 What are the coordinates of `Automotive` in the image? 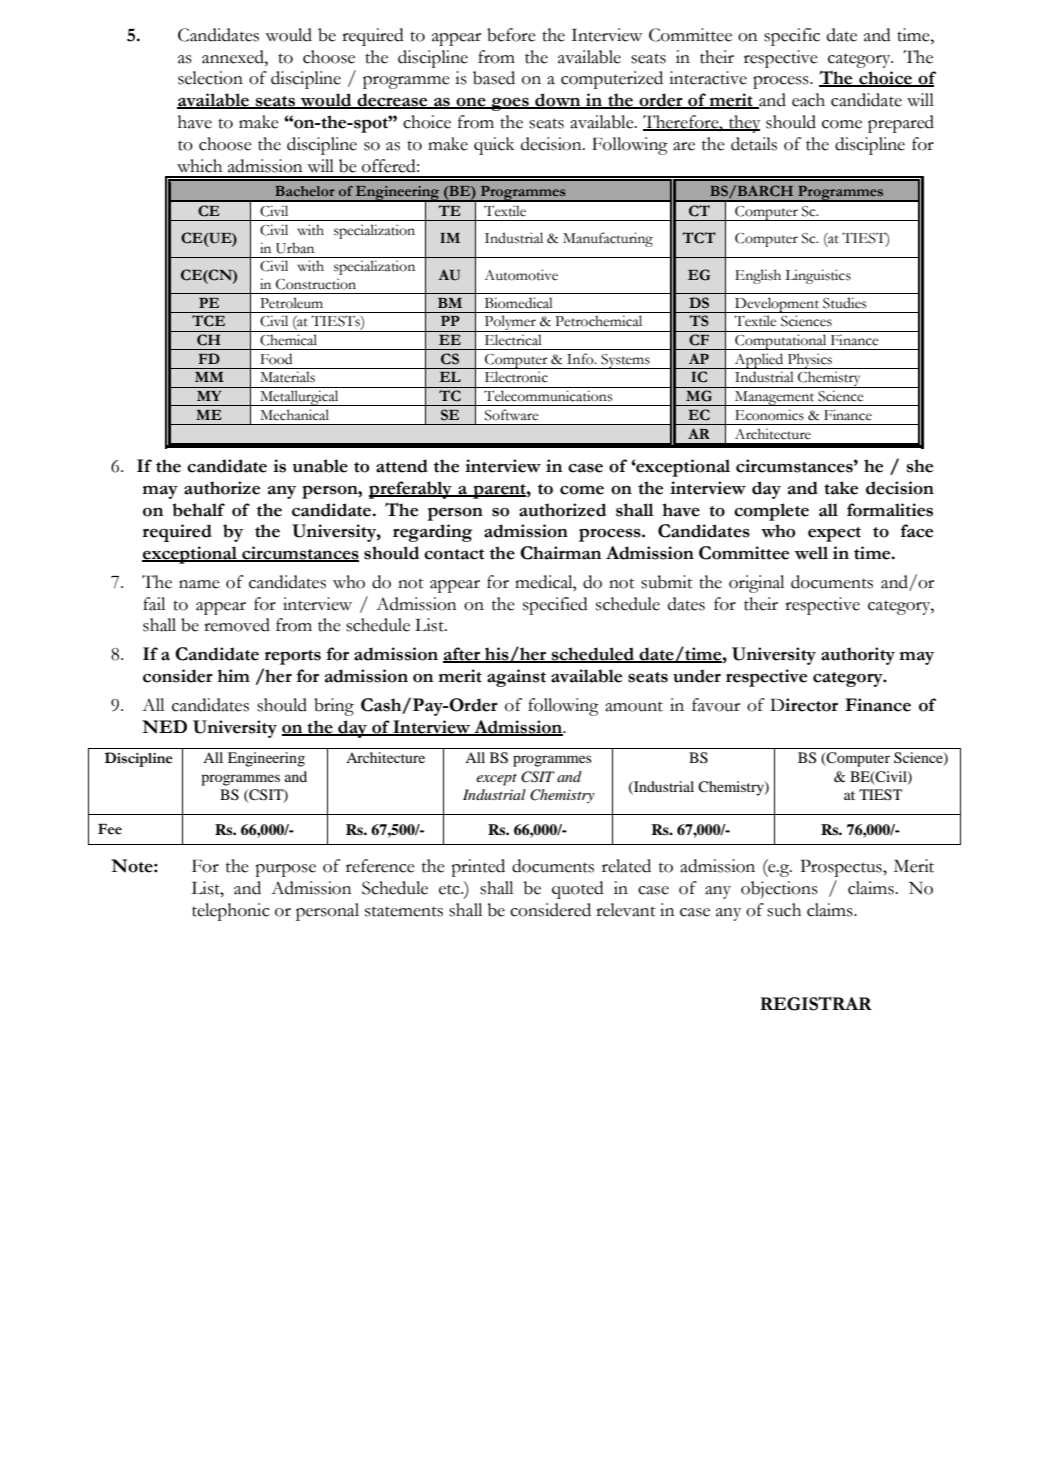 It's located at (521, 275).
